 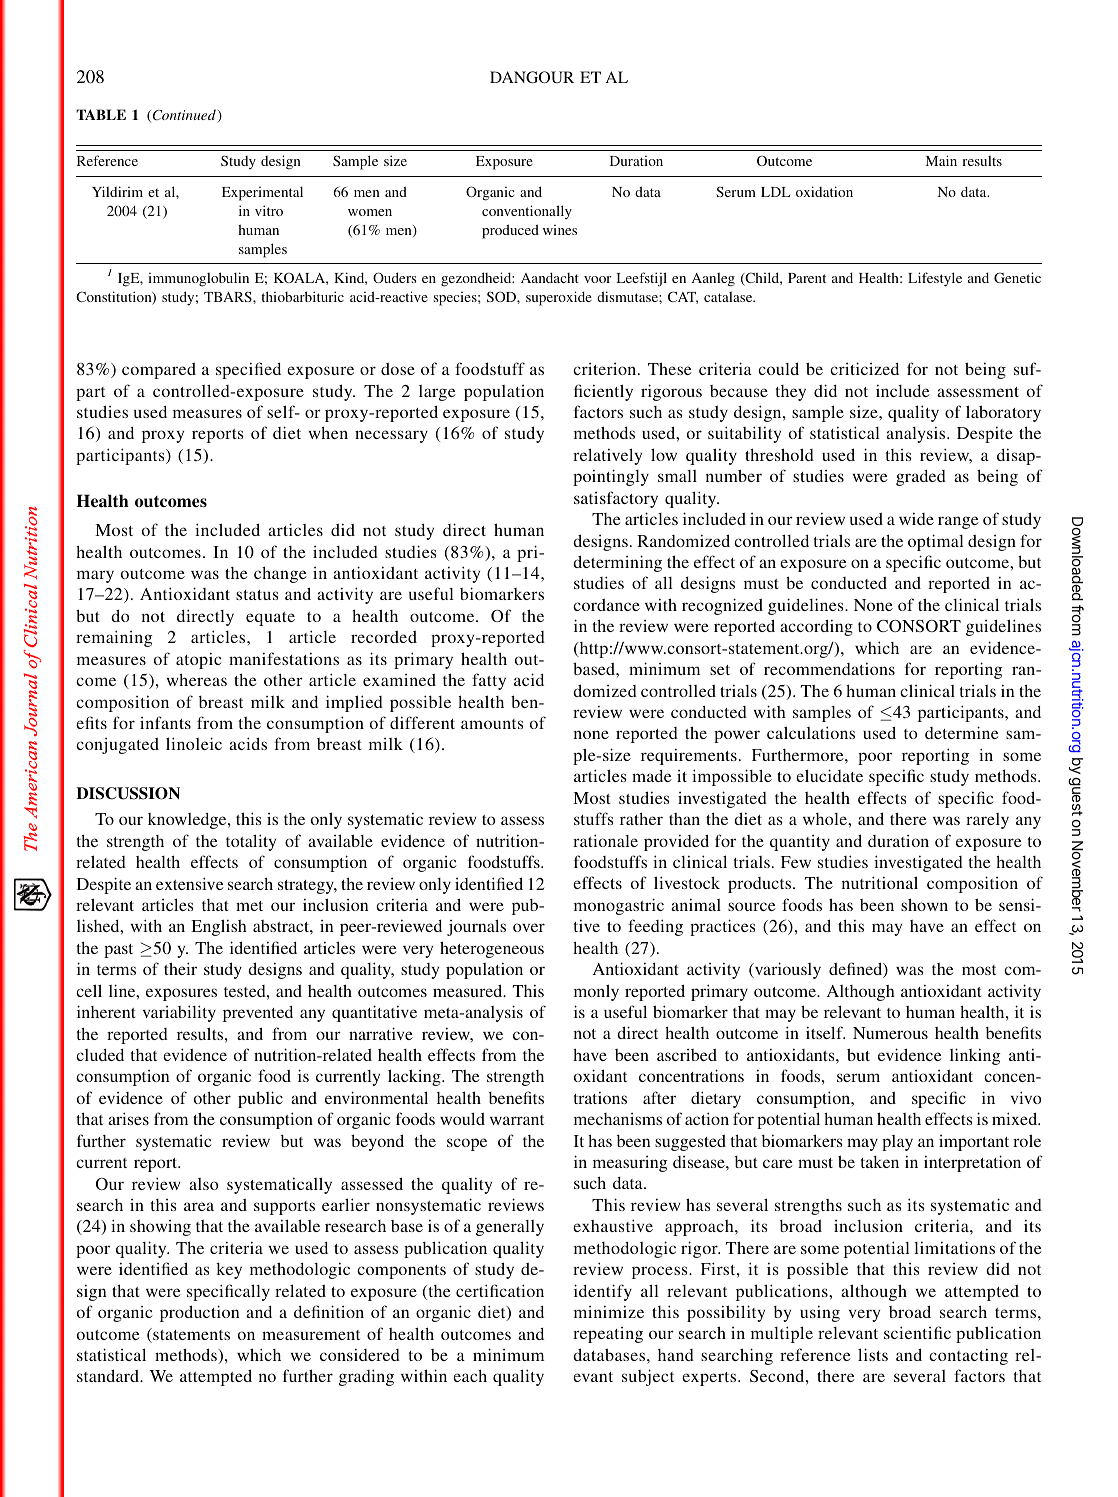 I want to click on production, so click(x=199, y=1313).
